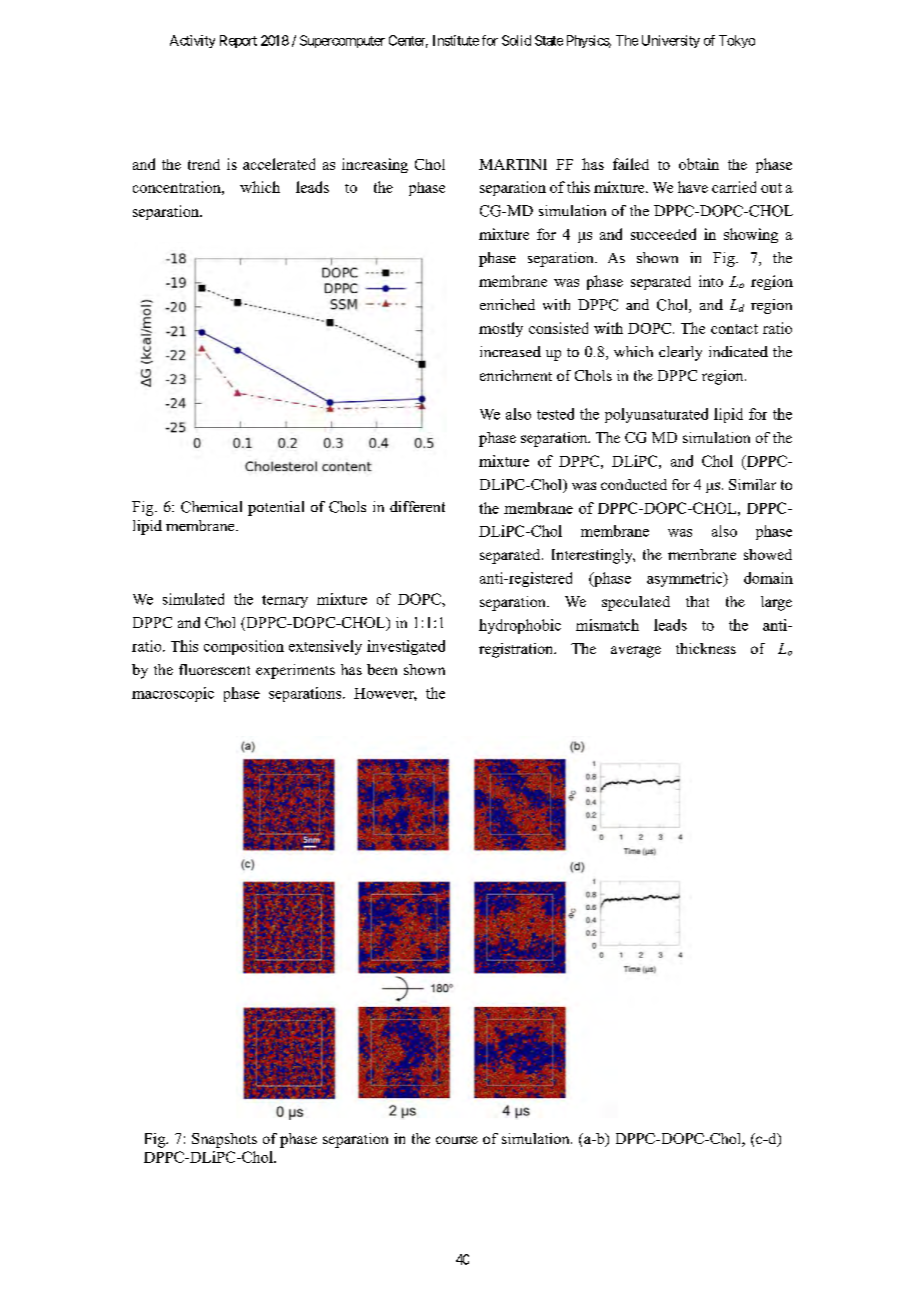  Describe the element at coordinates (457, 1140) in the screenshot. I see `course` at that location.
